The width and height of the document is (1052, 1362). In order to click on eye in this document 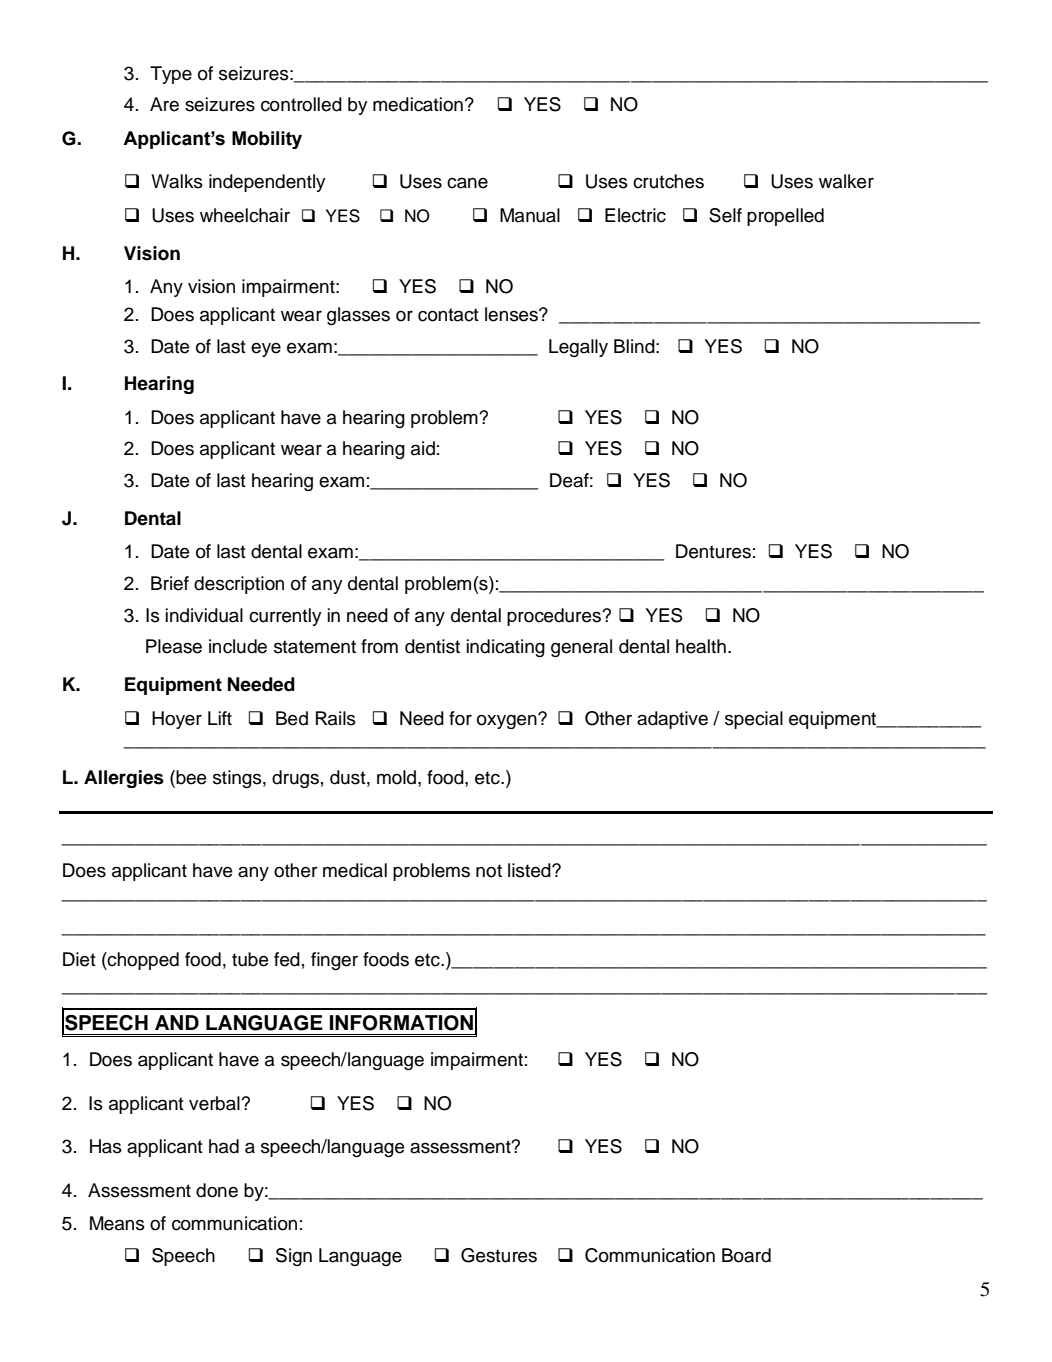, I will do `click(266, 349)`.
